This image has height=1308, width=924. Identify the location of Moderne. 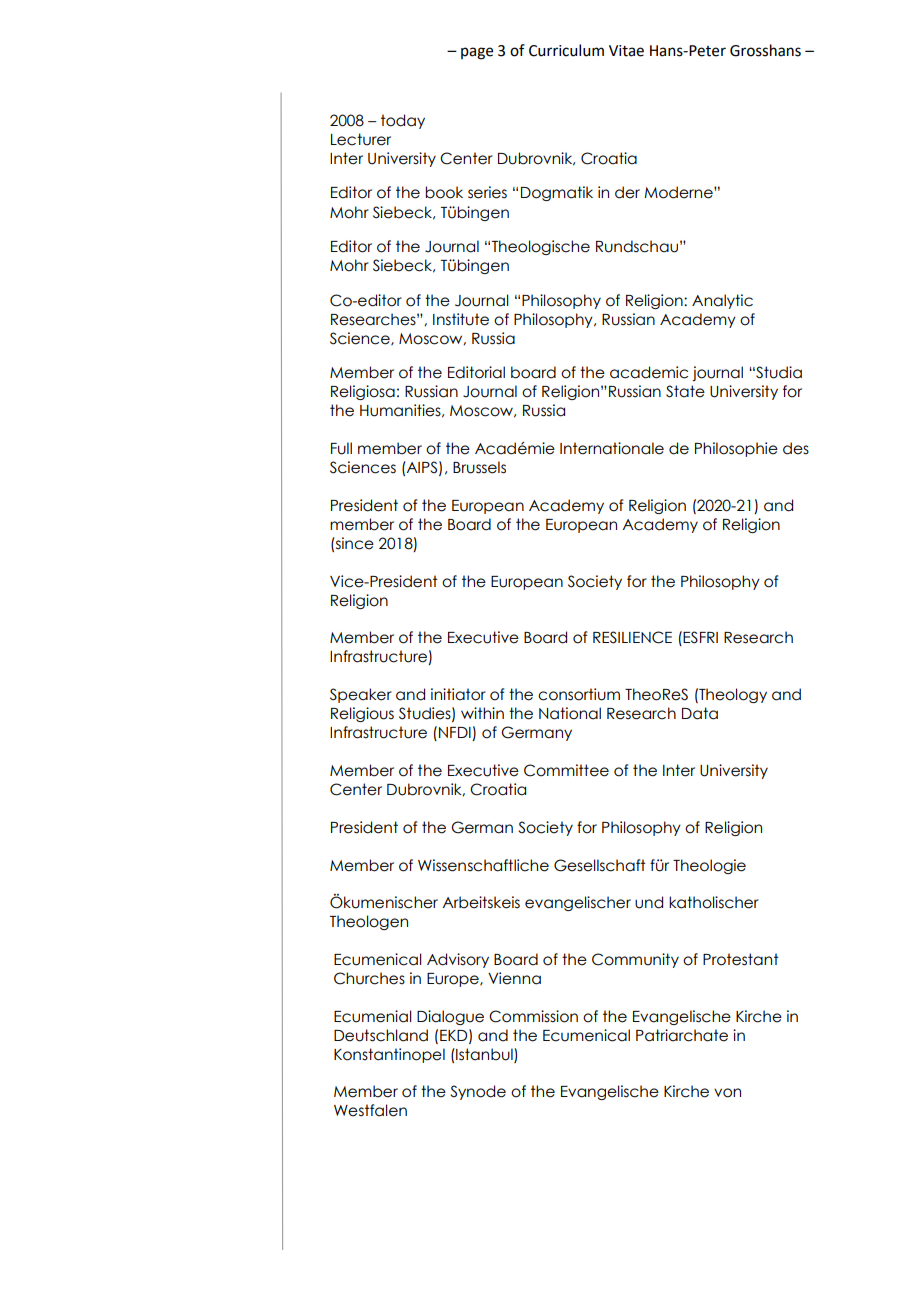
(679, 192).
